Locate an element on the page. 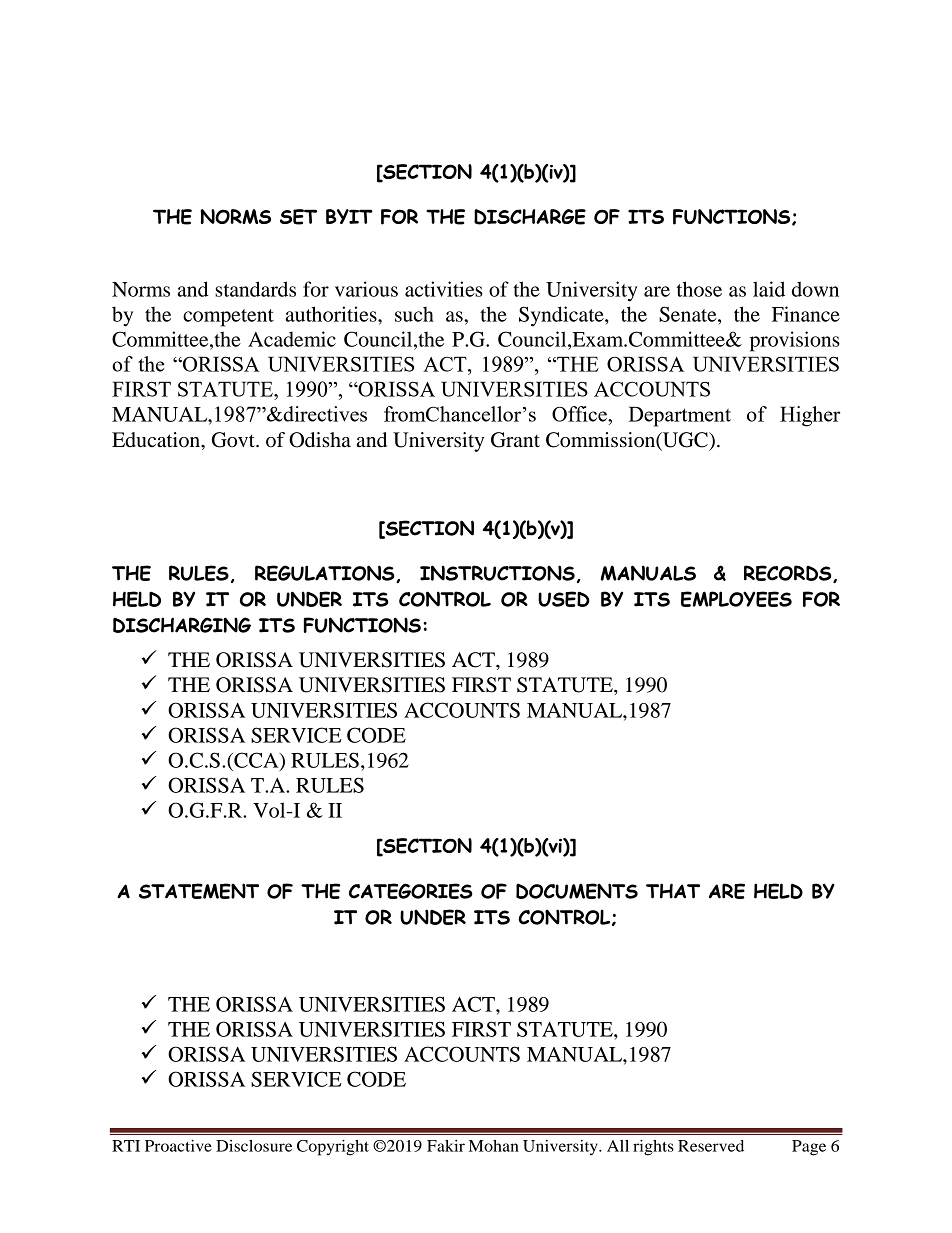  Proactive is located at coordinates (178, 1146).
